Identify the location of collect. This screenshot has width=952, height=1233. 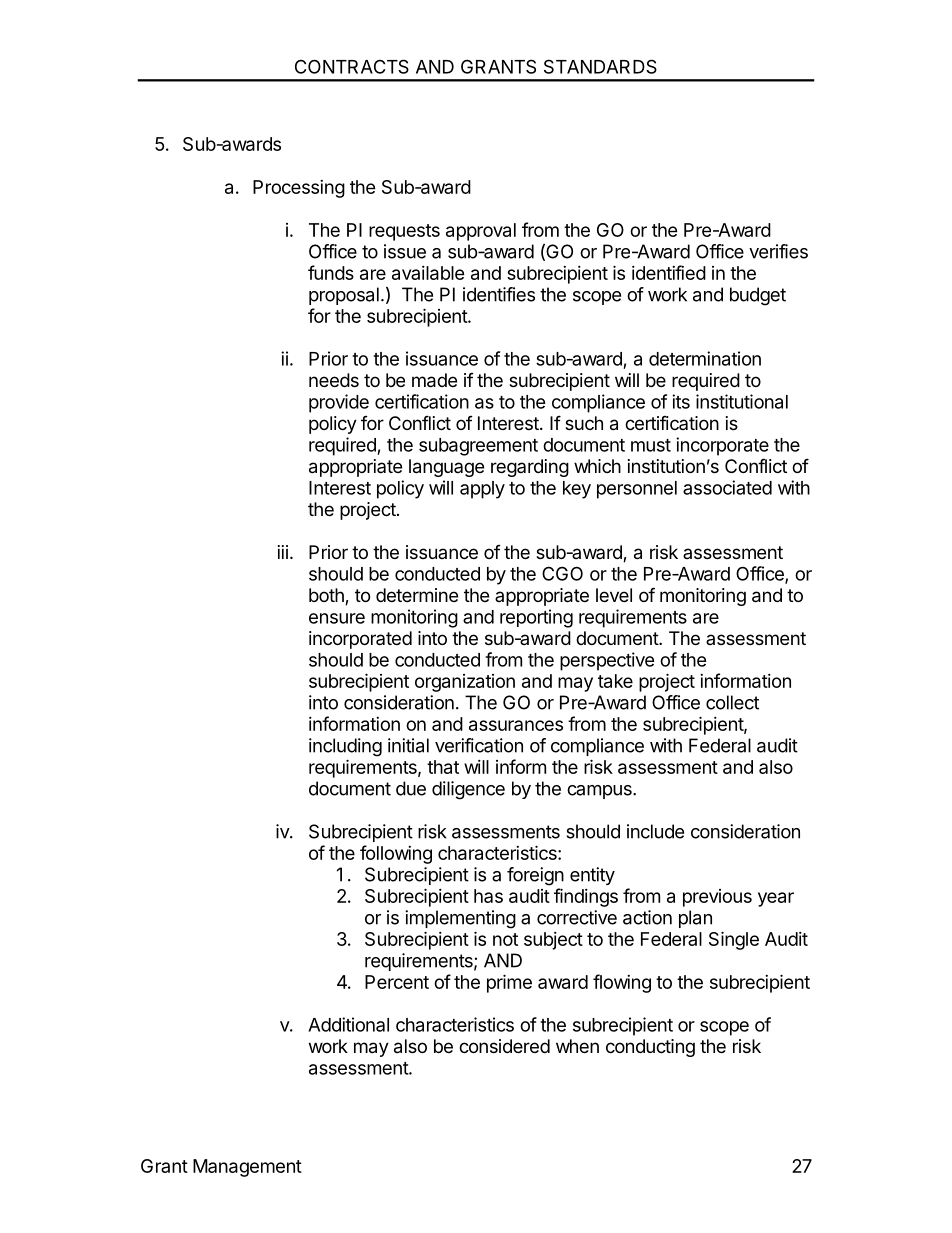
(732, 702).
